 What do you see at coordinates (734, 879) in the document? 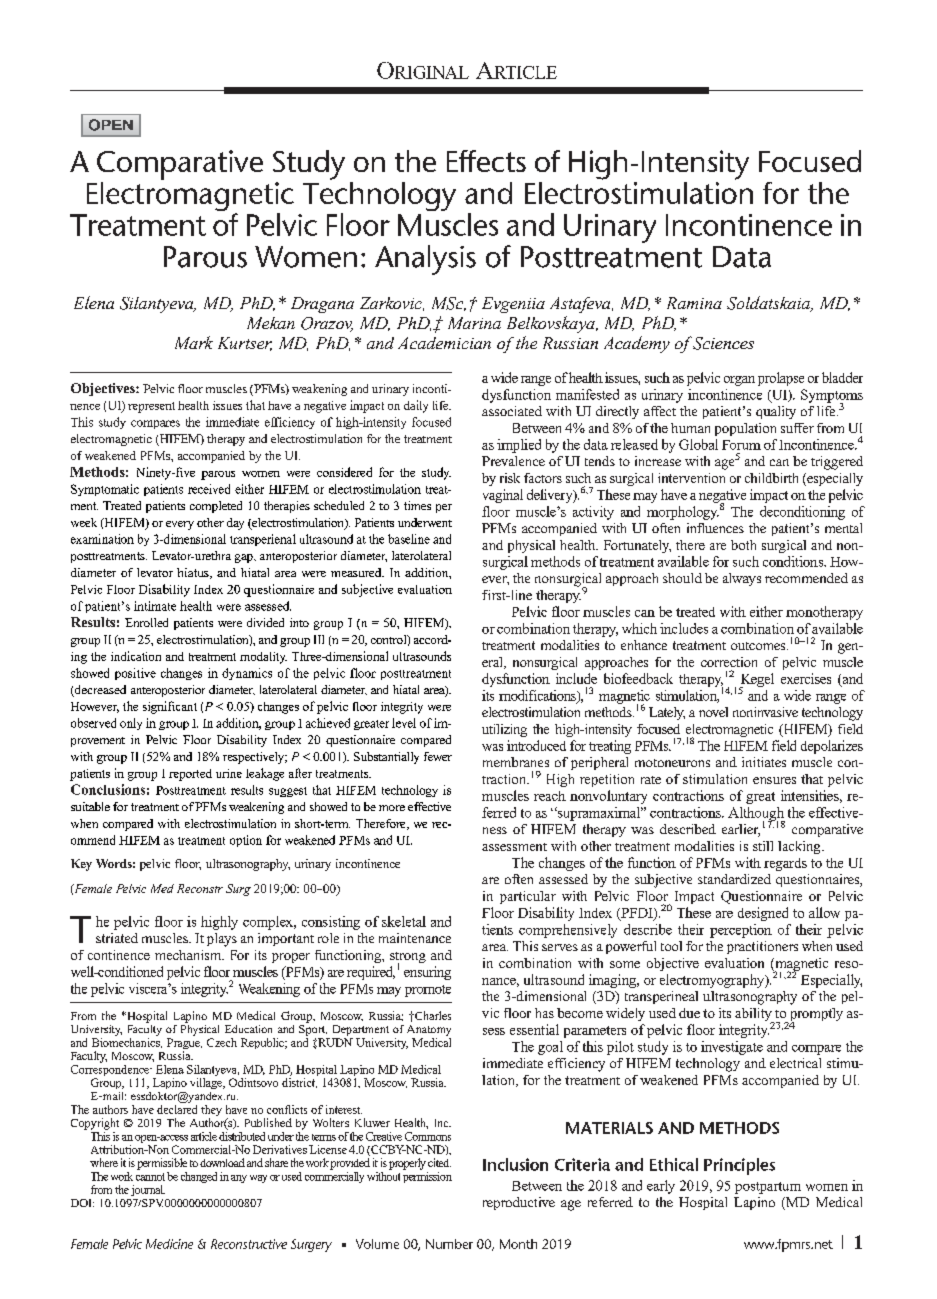
I see `standardized` at bounding box center [734, 879].
